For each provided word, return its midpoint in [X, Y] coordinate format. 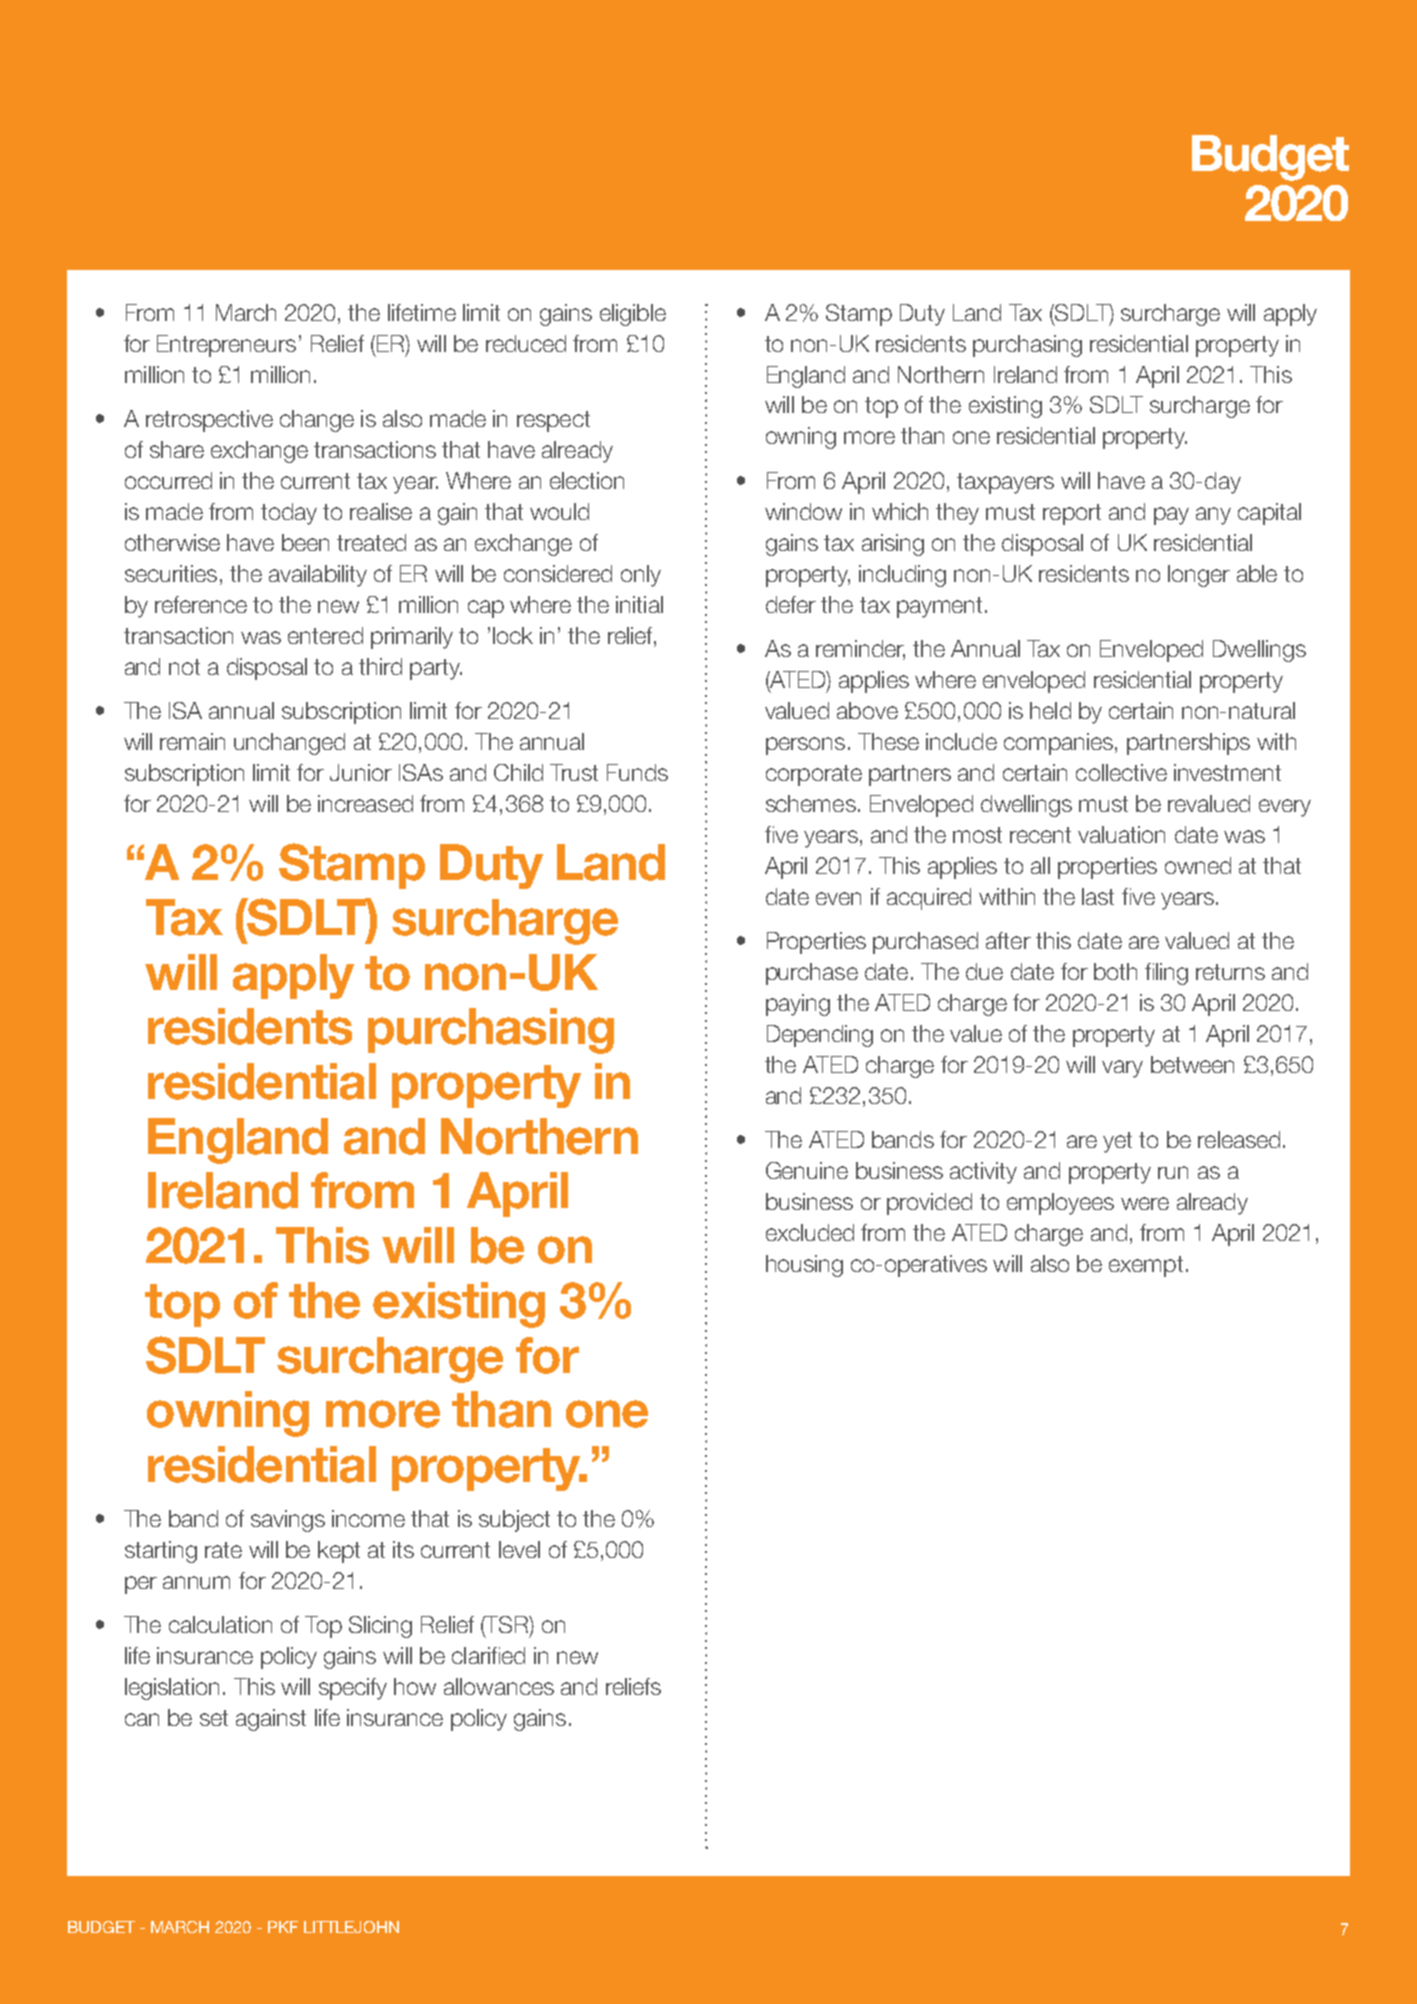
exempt [1146, 1266]
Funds [637, 772]
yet [1117, 1142]
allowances [499, 1686]
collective [1121, 772]
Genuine [807, 1170]
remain [192, 741]
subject [514, 1521]
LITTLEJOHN [351, 1927]
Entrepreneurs [226, 346]
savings [288, 1521]
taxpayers [1005, 483]
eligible [633, 315]
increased [365, 803]
